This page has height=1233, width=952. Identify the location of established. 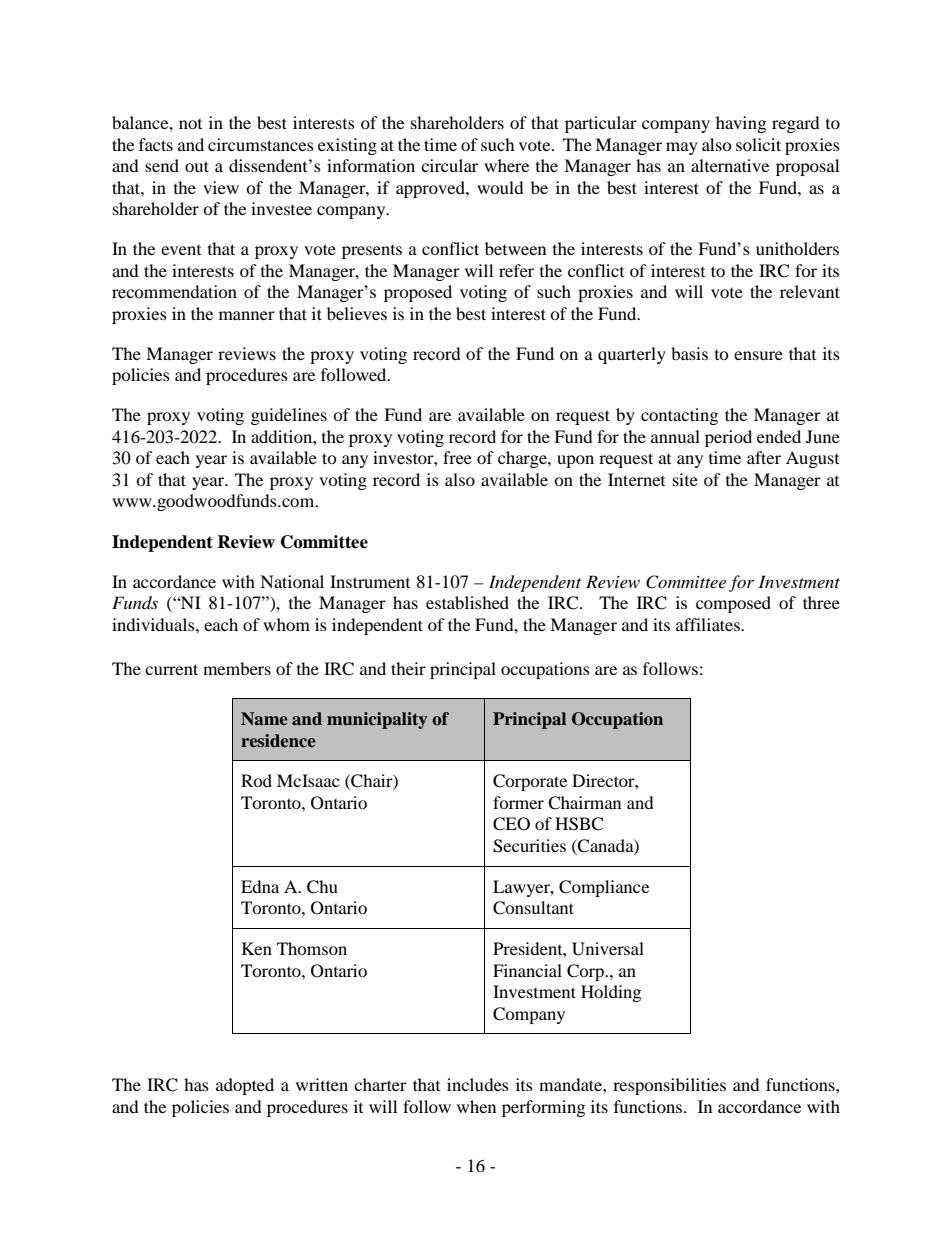
(467, 602).
